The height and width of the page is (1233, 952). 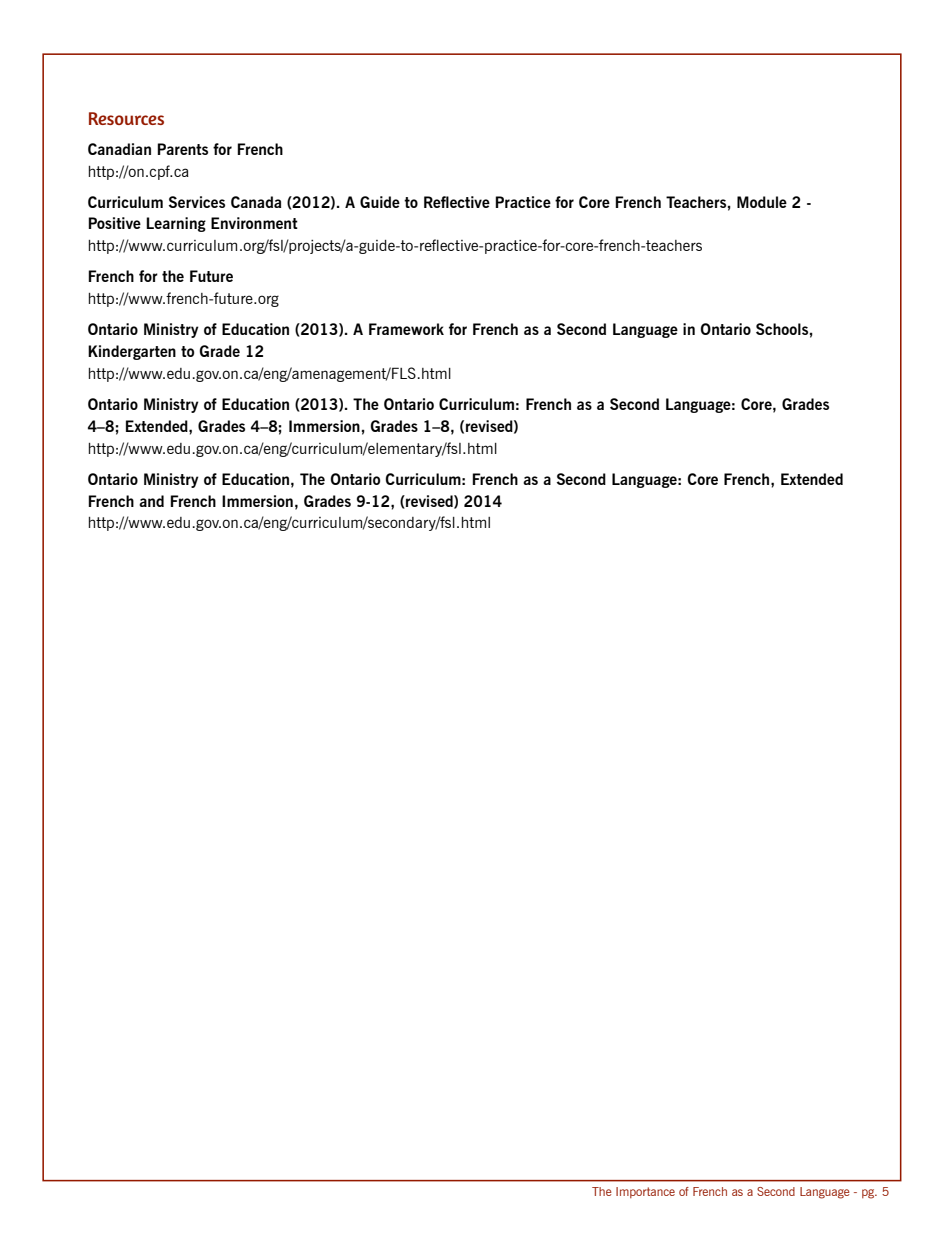 What do you see at coordinates (254, 223) in the page?
I see `Environment` at bounding box center [254, 223].
